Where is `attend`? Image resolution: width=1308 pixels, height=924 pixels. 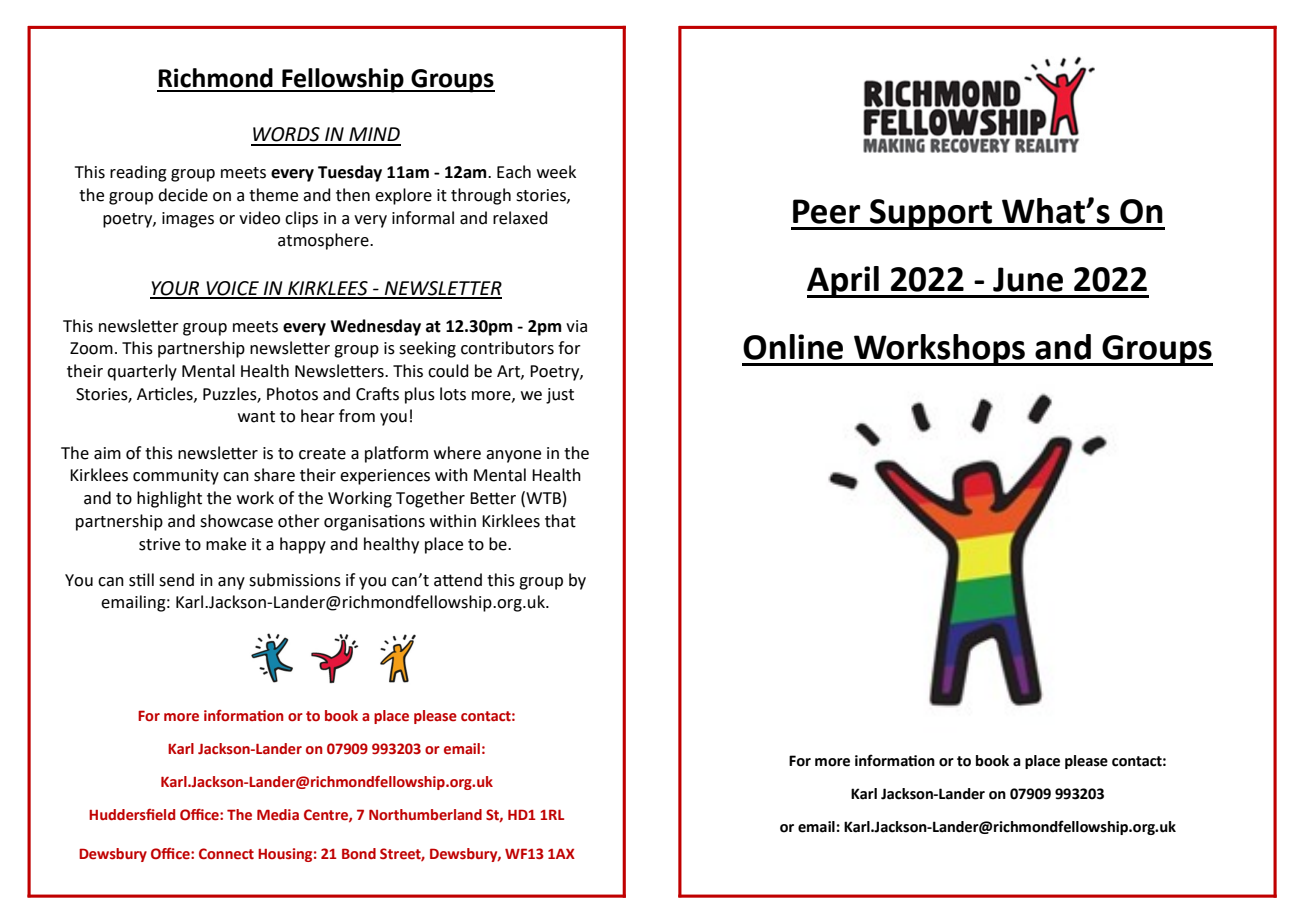
attend is located at coordinates (458, 580).
